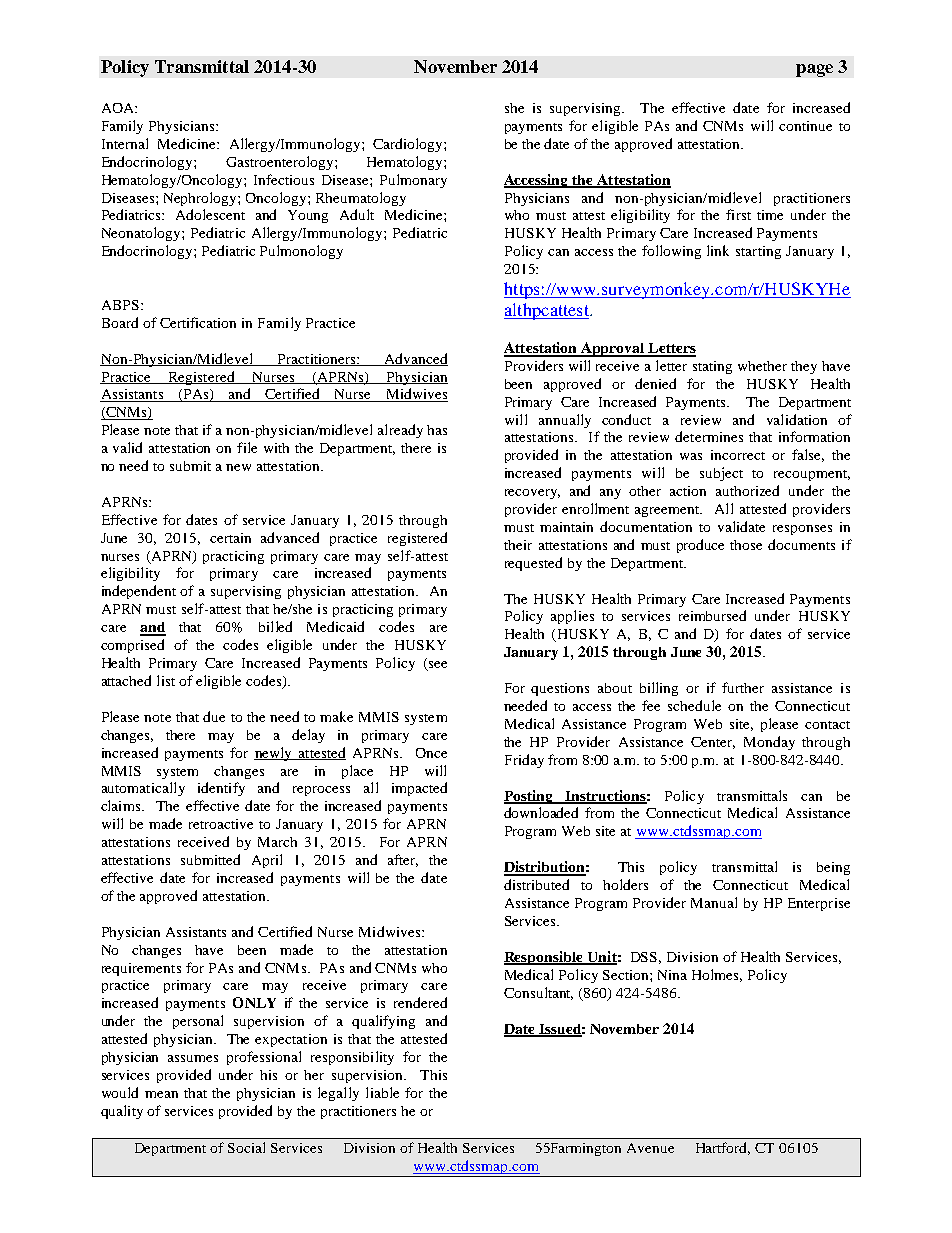 This screenshot has height=1233, width=952. What do you see at coordinates (533, 564) in the screenshot?
I see `requested` at bounding box center [533, 564].
